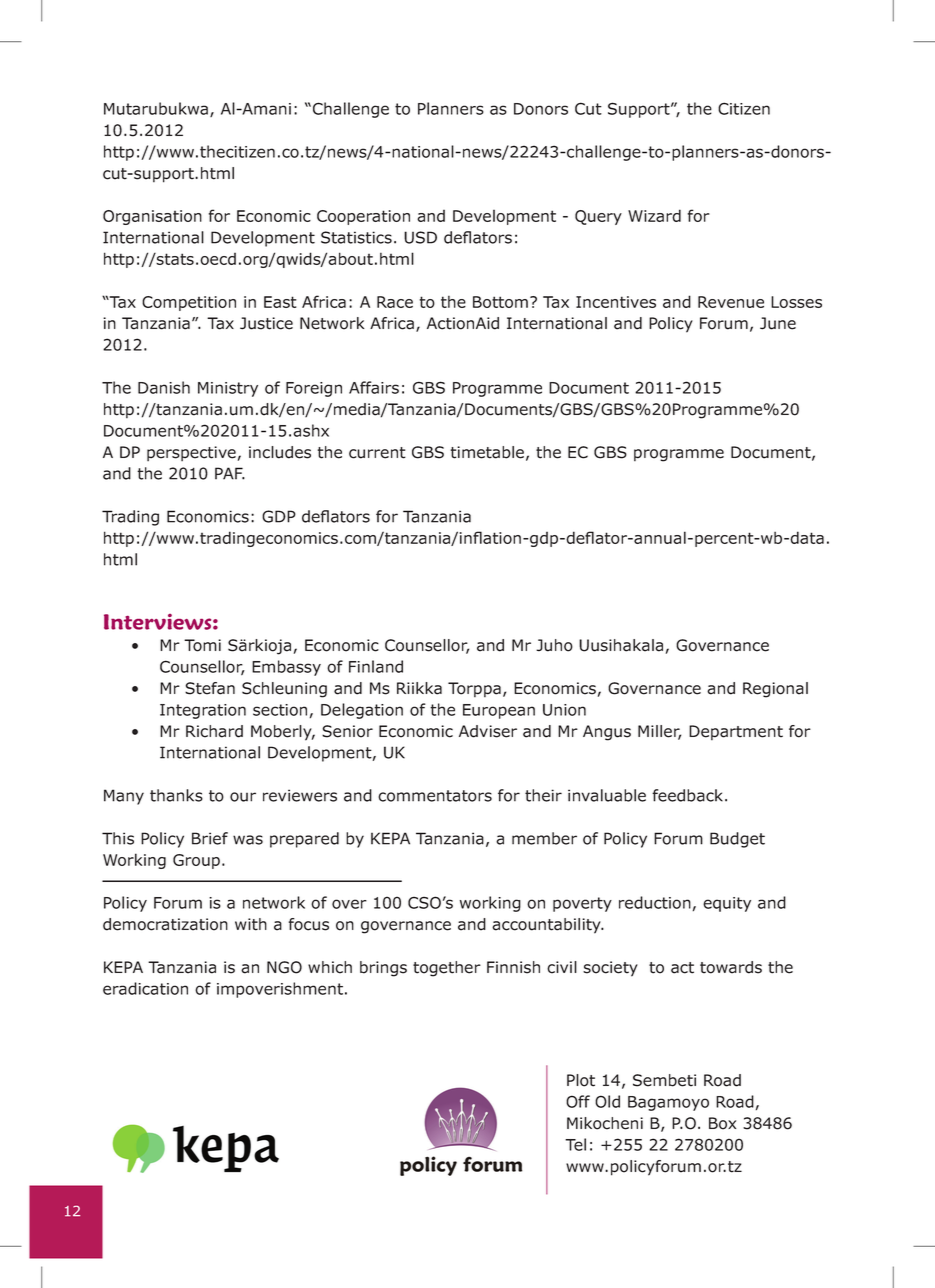 The image size is (935, 1288). Describe the element at coordinates (210, 838) in the document. I see `Brief` at that location.
